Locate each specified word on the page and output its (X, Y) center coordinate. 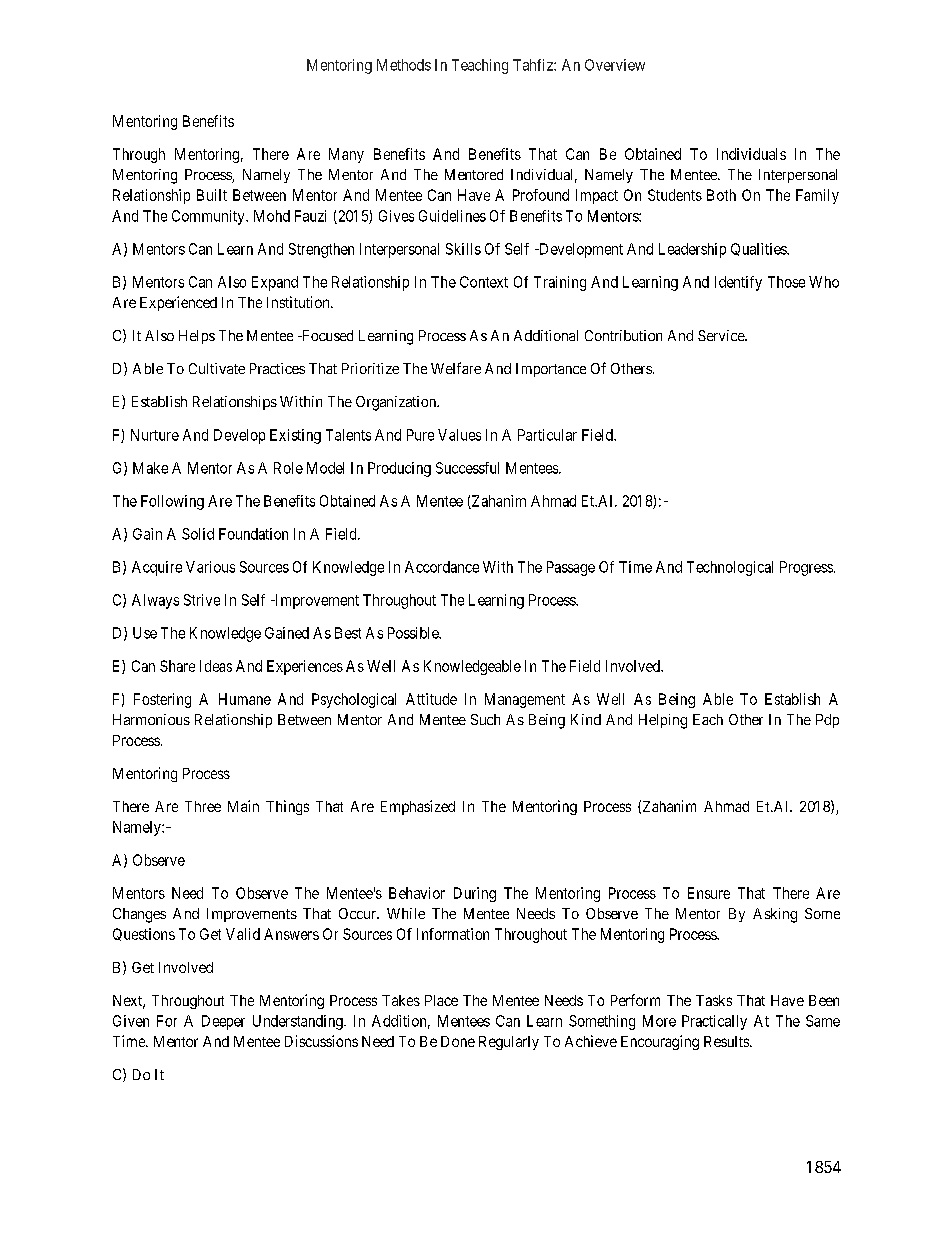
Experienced (178, 303)
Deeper (223, 1022)
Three (203, 806)
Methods (404, 65)
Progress (806, 568)
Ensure (709, 893)
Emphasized (418, 807)
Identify (738, 283)
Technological (730, 568)
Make (150, 468)
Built (212, 195)
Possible (414, 633)
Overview (615, 65)
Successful (467, 468)
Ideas (216, 666)
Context (484, 282)
